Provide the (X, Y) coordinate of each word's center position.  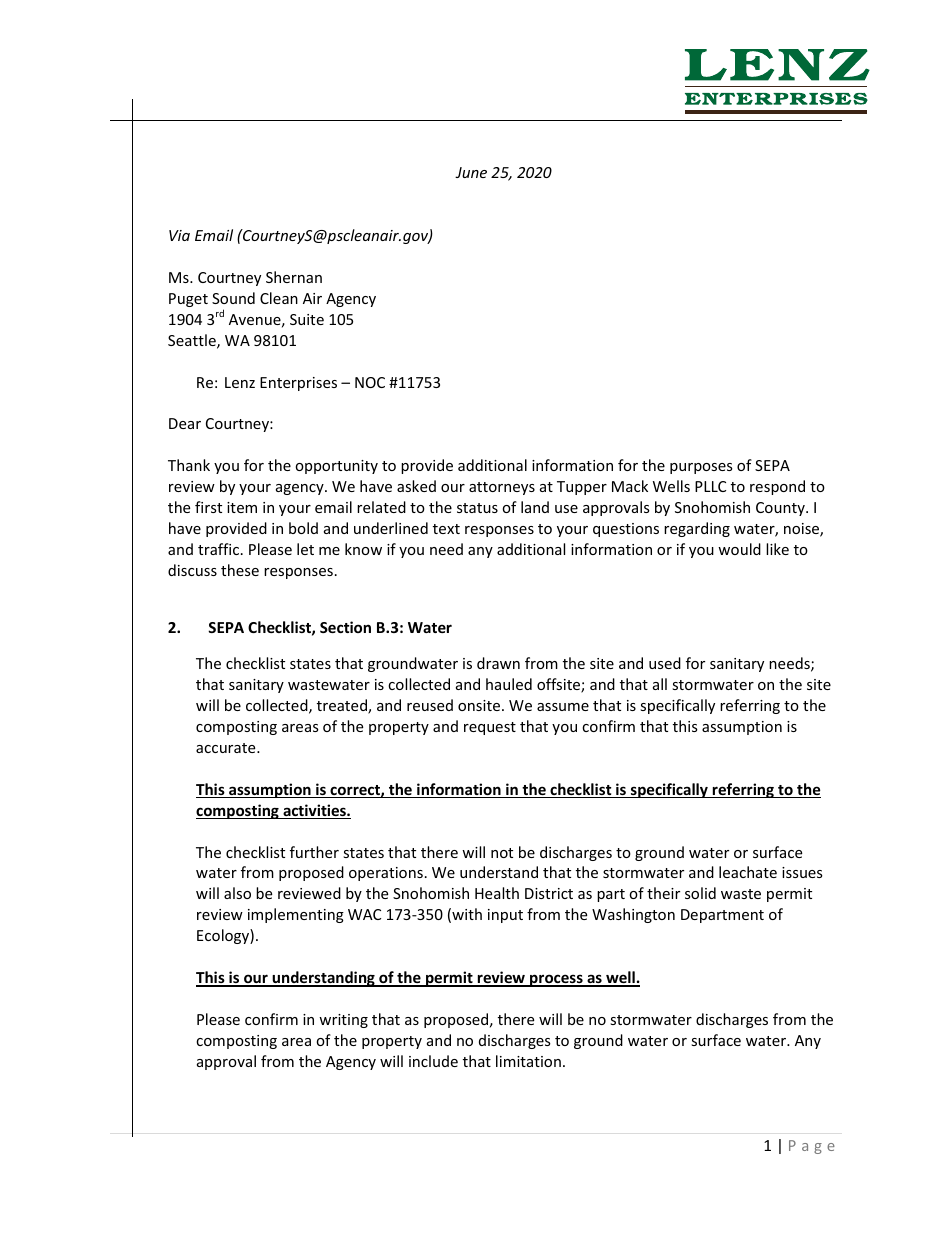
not (502, 853)
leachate (748, 872)
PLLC (710, 486)
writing (343, 1021)
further (314, 852)
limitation (528, 1061)
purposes (701, 468)
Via (179, 235)
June (471, 172)
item (242, 507)
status (477, 508)
